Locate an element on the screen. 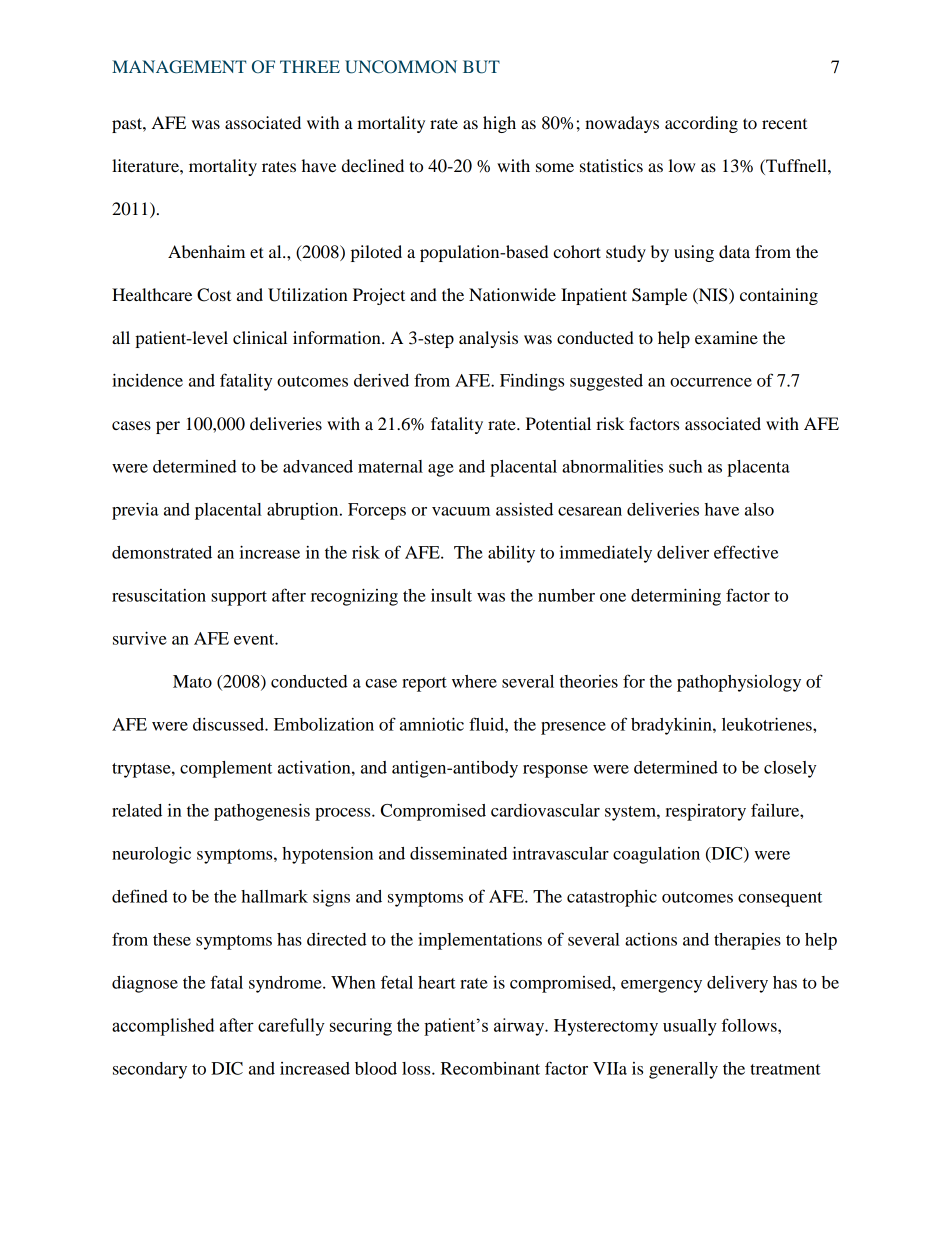 Image resolution: width=952 pixels, height=1233 pixels. respiratory is located at coordinates (705, 812).
